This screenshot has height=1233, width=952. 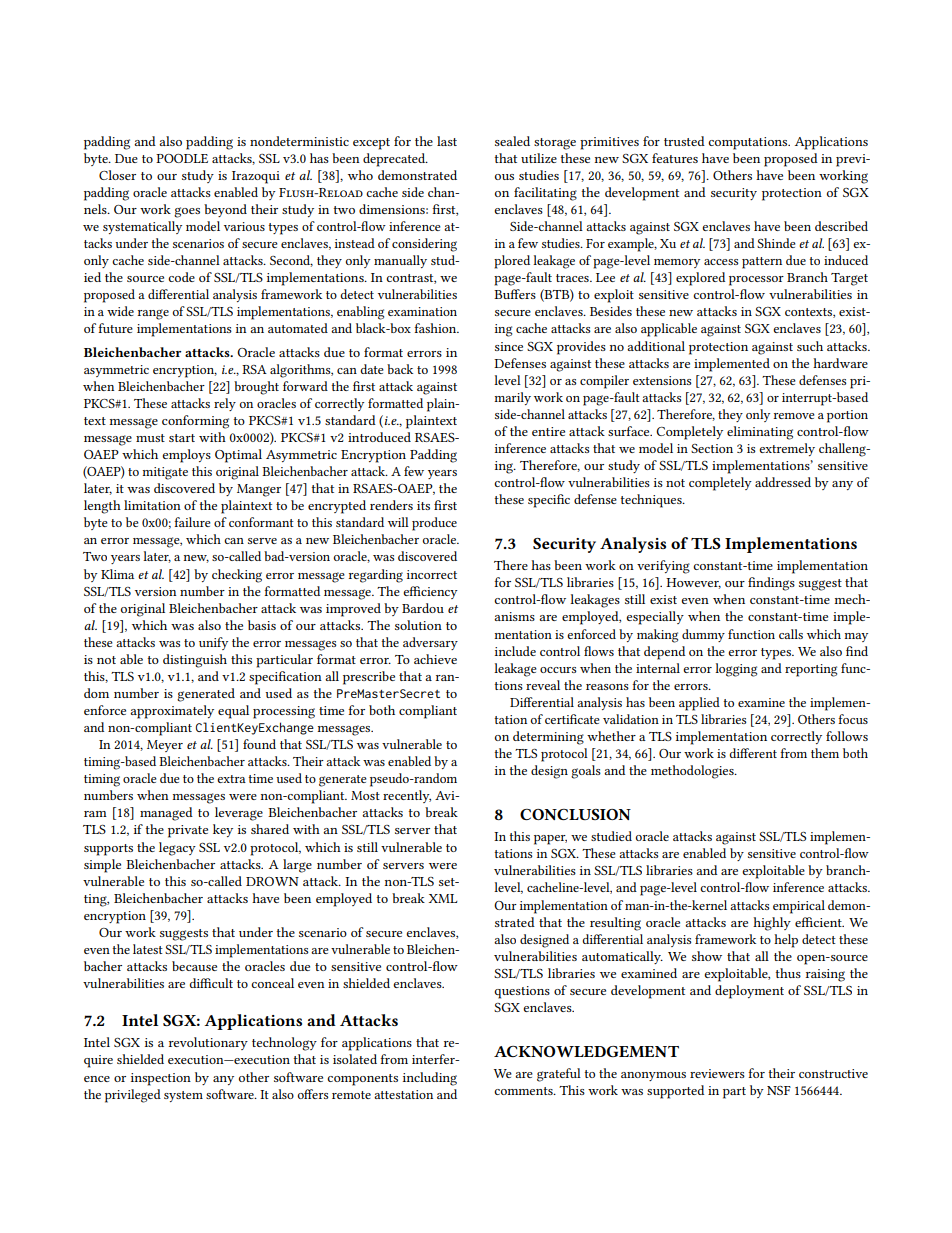 What do you see at coordinates (161, 1079) in the screenshot?
I see `inspection` at bounding box center [161, 1079].
